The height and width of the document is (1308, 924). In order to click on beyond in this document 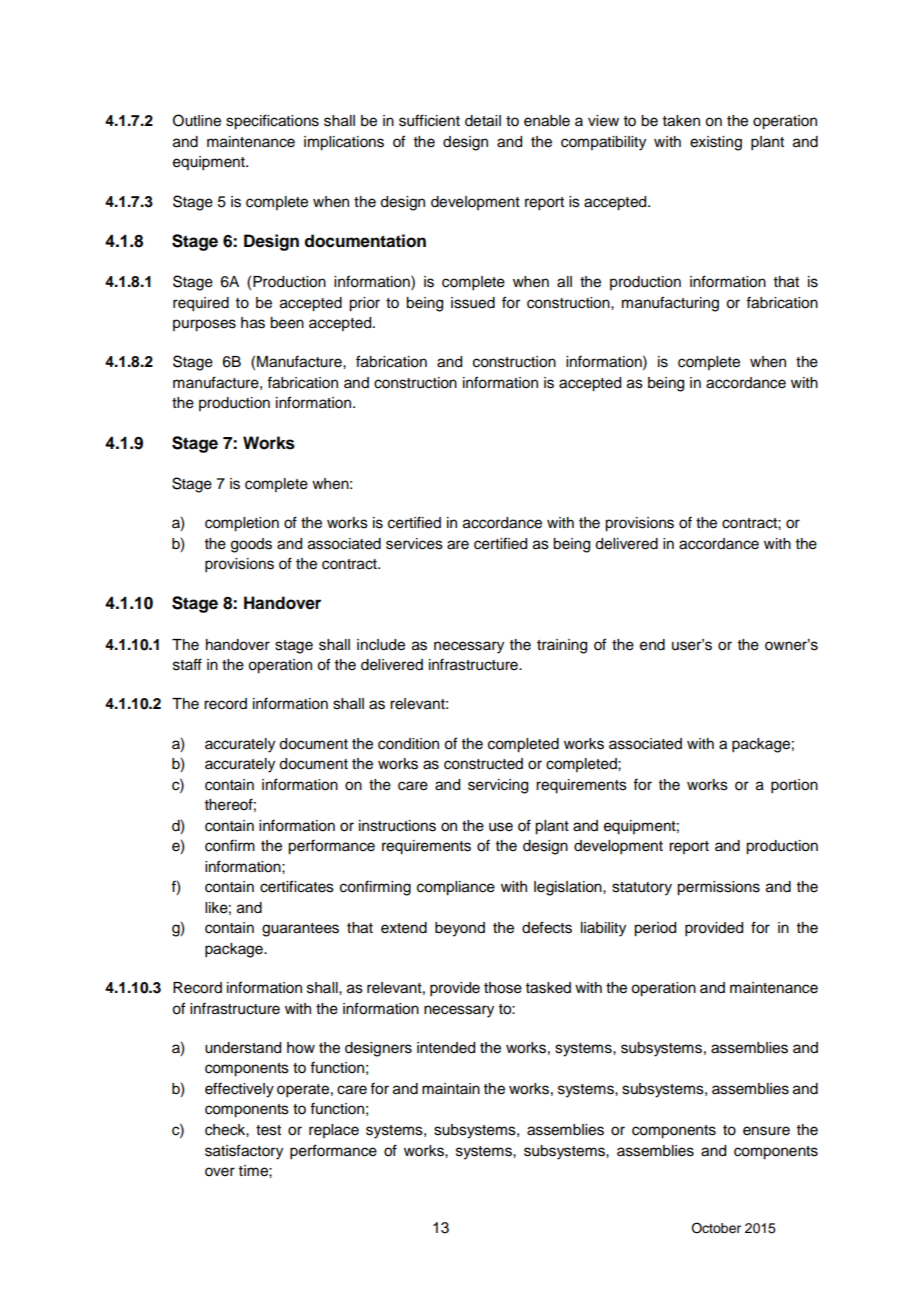, I will do `click(460, 929)`.
